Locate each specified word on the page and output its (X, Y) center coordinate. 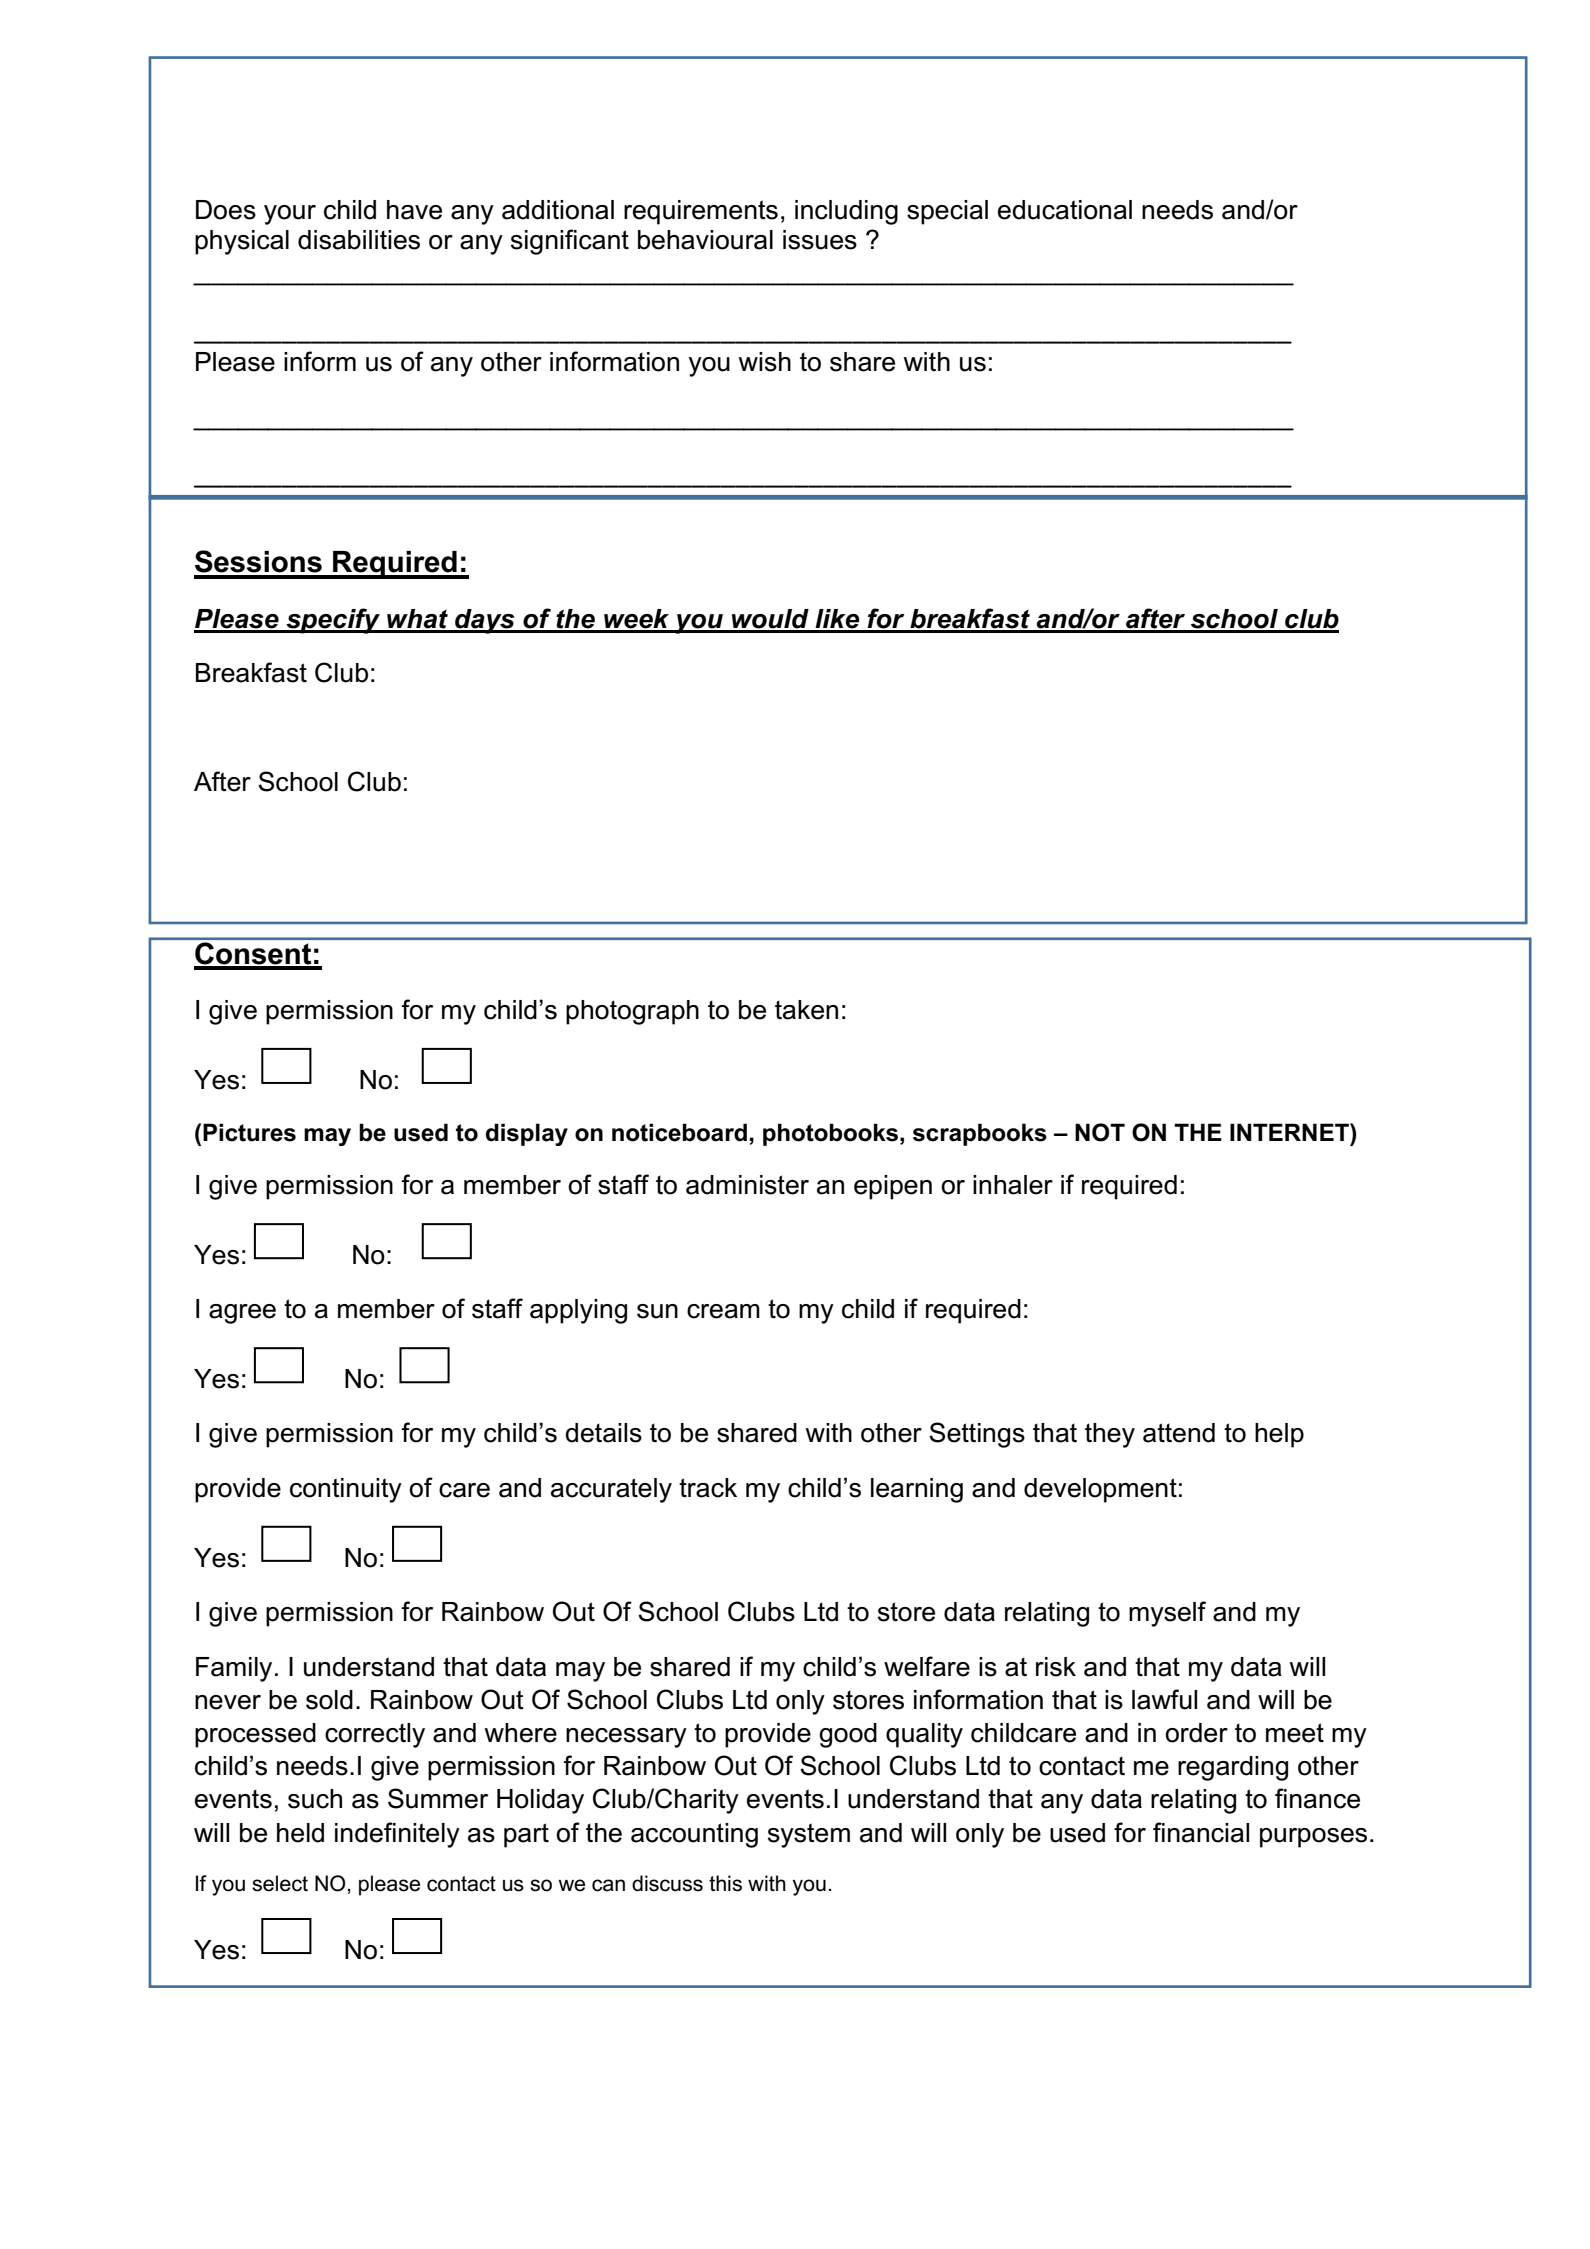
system (809, 1835)
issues (820, 240)
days (485, 621)
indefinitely (397, 1835)
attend (1179, 1433)
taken (806, 1010)
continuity (346, 1490)
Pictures (249, 1132)
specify (333, 621)
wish (764, 362)
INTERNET (1290, 1132)
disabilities (359, 240)
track (708, 1488)
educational (1065, 210)
